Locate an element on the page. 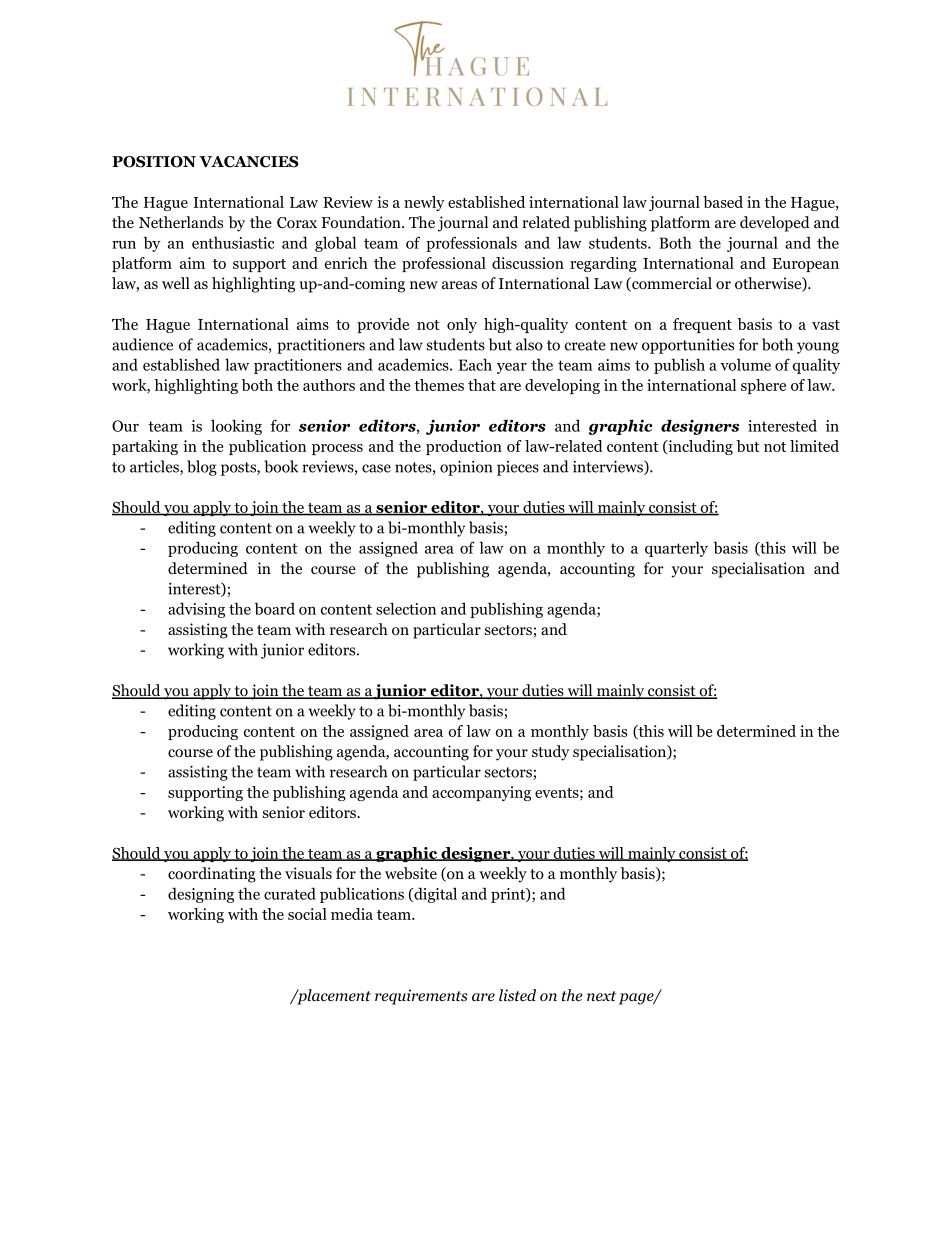 The width and height of the image is (952, 1233). study is located at coordinates (551, 753).
